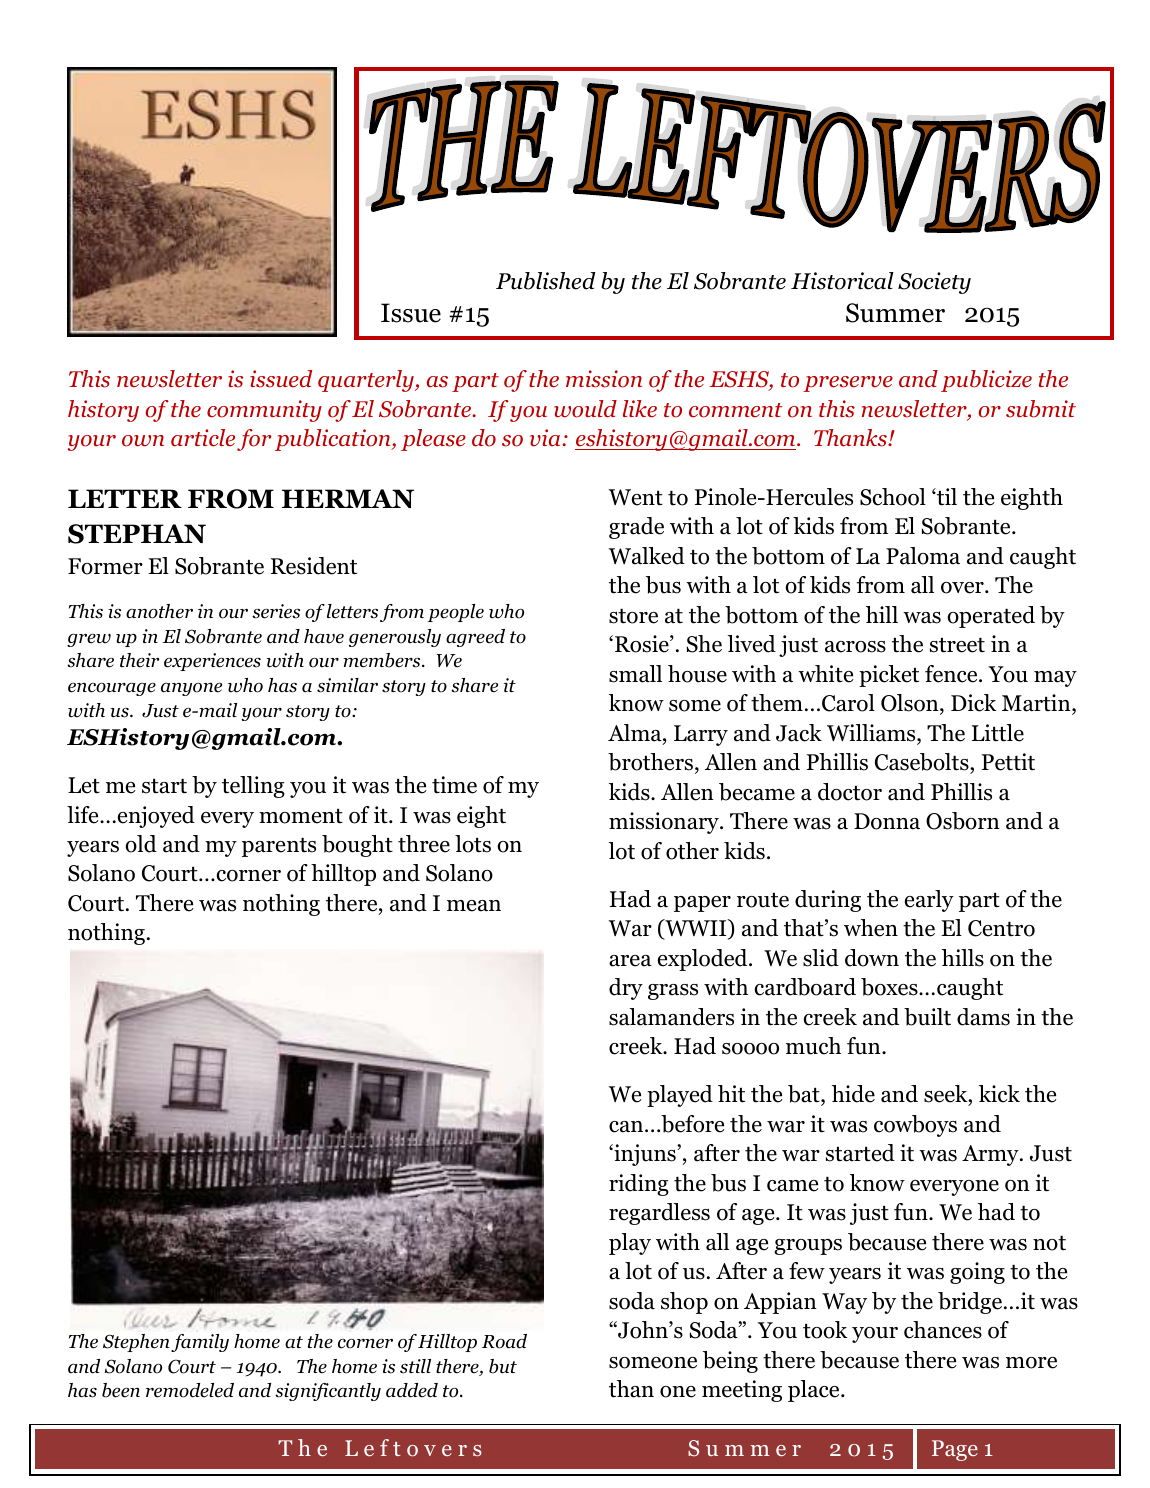 The image size is (1150, 1488). Describe the element at coordinates (546, 281) in the document. I see `Published` at that location.
